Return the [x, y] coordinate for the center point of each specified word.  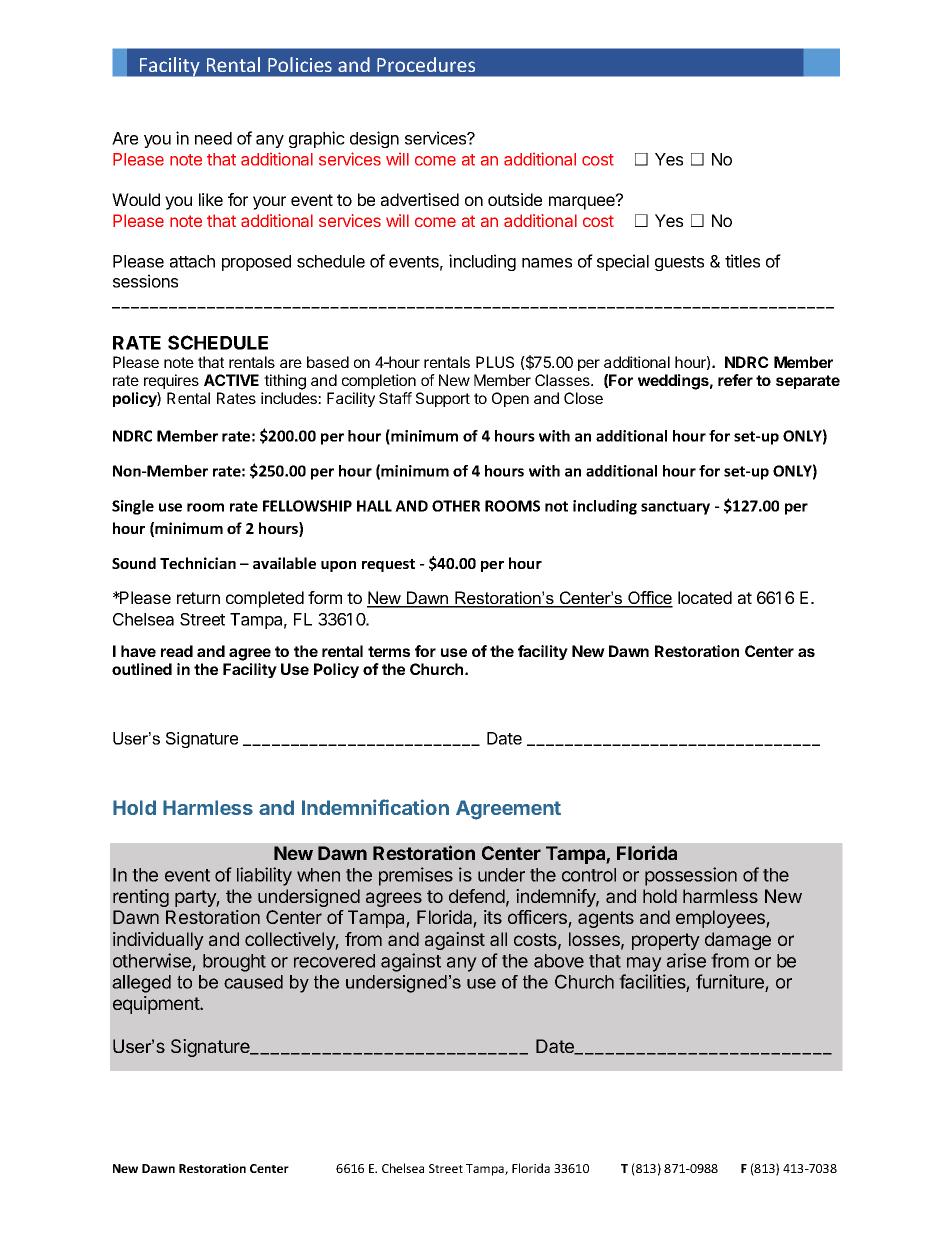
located [705, 597]
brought [234, 963]
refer [735, 380]
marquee [583, 202]
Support [443, 399]
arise [686, 960]
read [177, 651]
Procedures [426, 64]
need [213, 138]
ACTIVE [231, 380]
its [493, 917]
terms [389, 651]
